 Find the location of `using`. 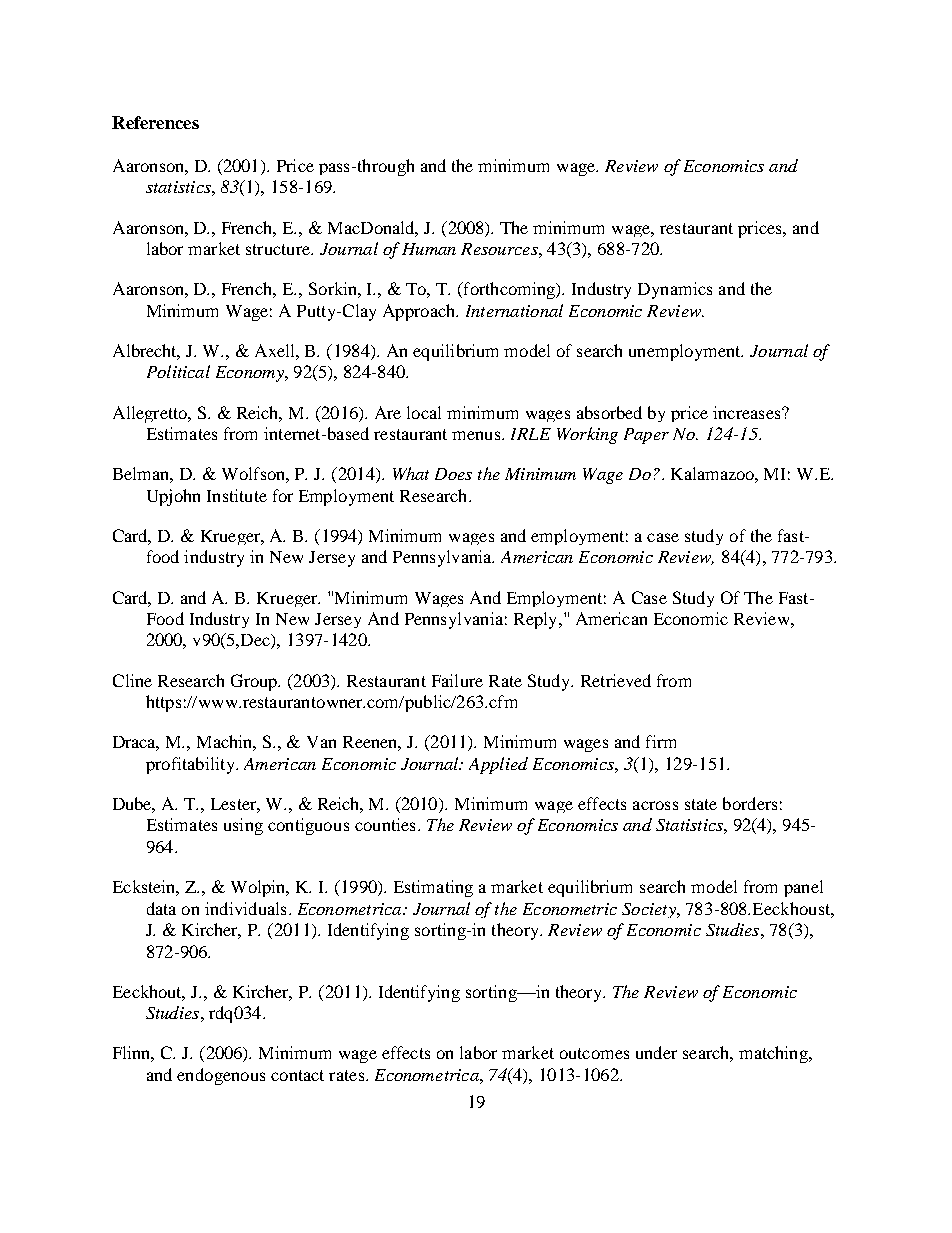

using is located at coordinates (243, 826).
